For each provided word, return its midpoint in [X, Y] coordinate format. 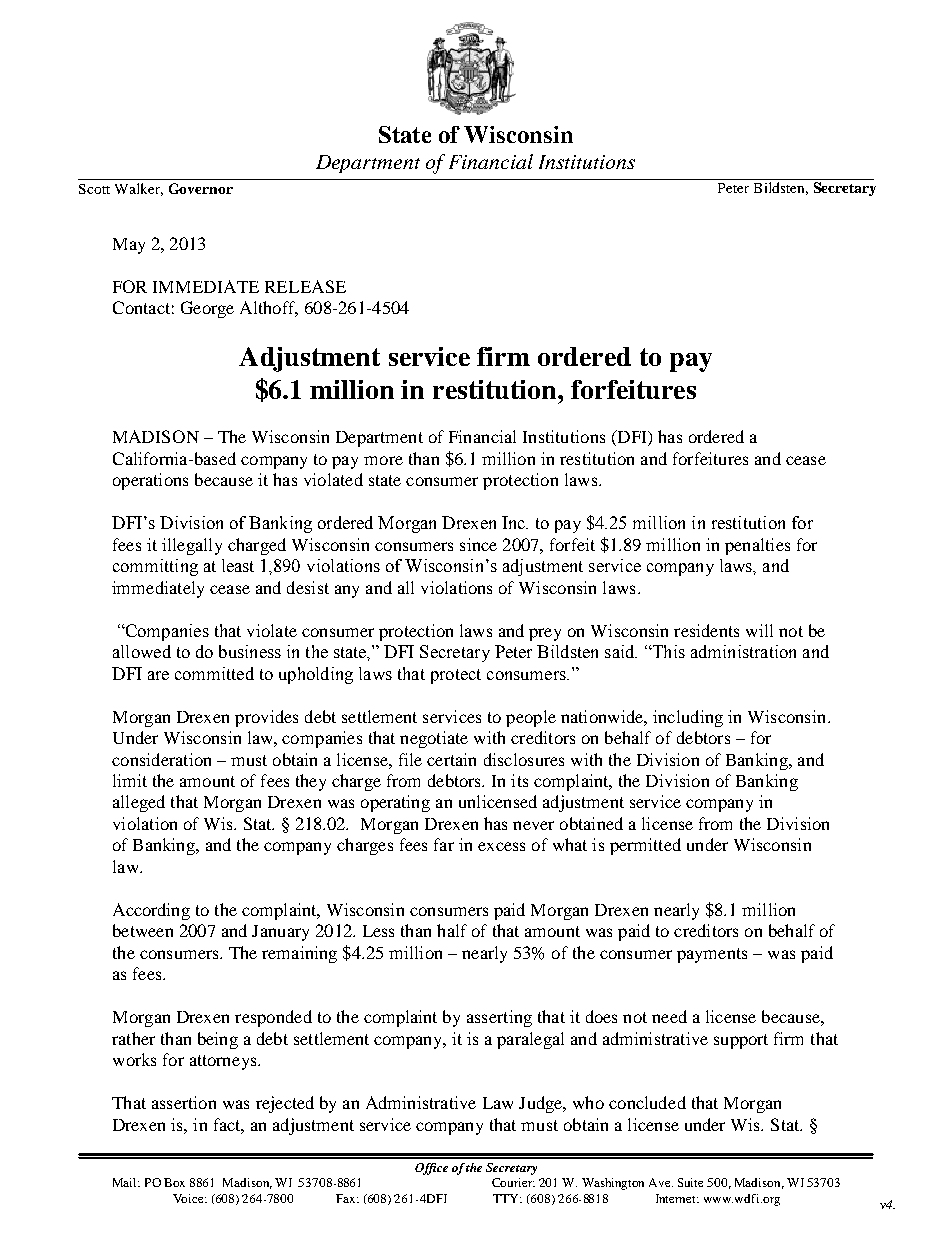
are [158, 675]
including [688, 718]
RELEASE [305, 286]
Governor [201, 188]
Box [174, 1182]
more [383, 460]
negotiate [434, 739]
